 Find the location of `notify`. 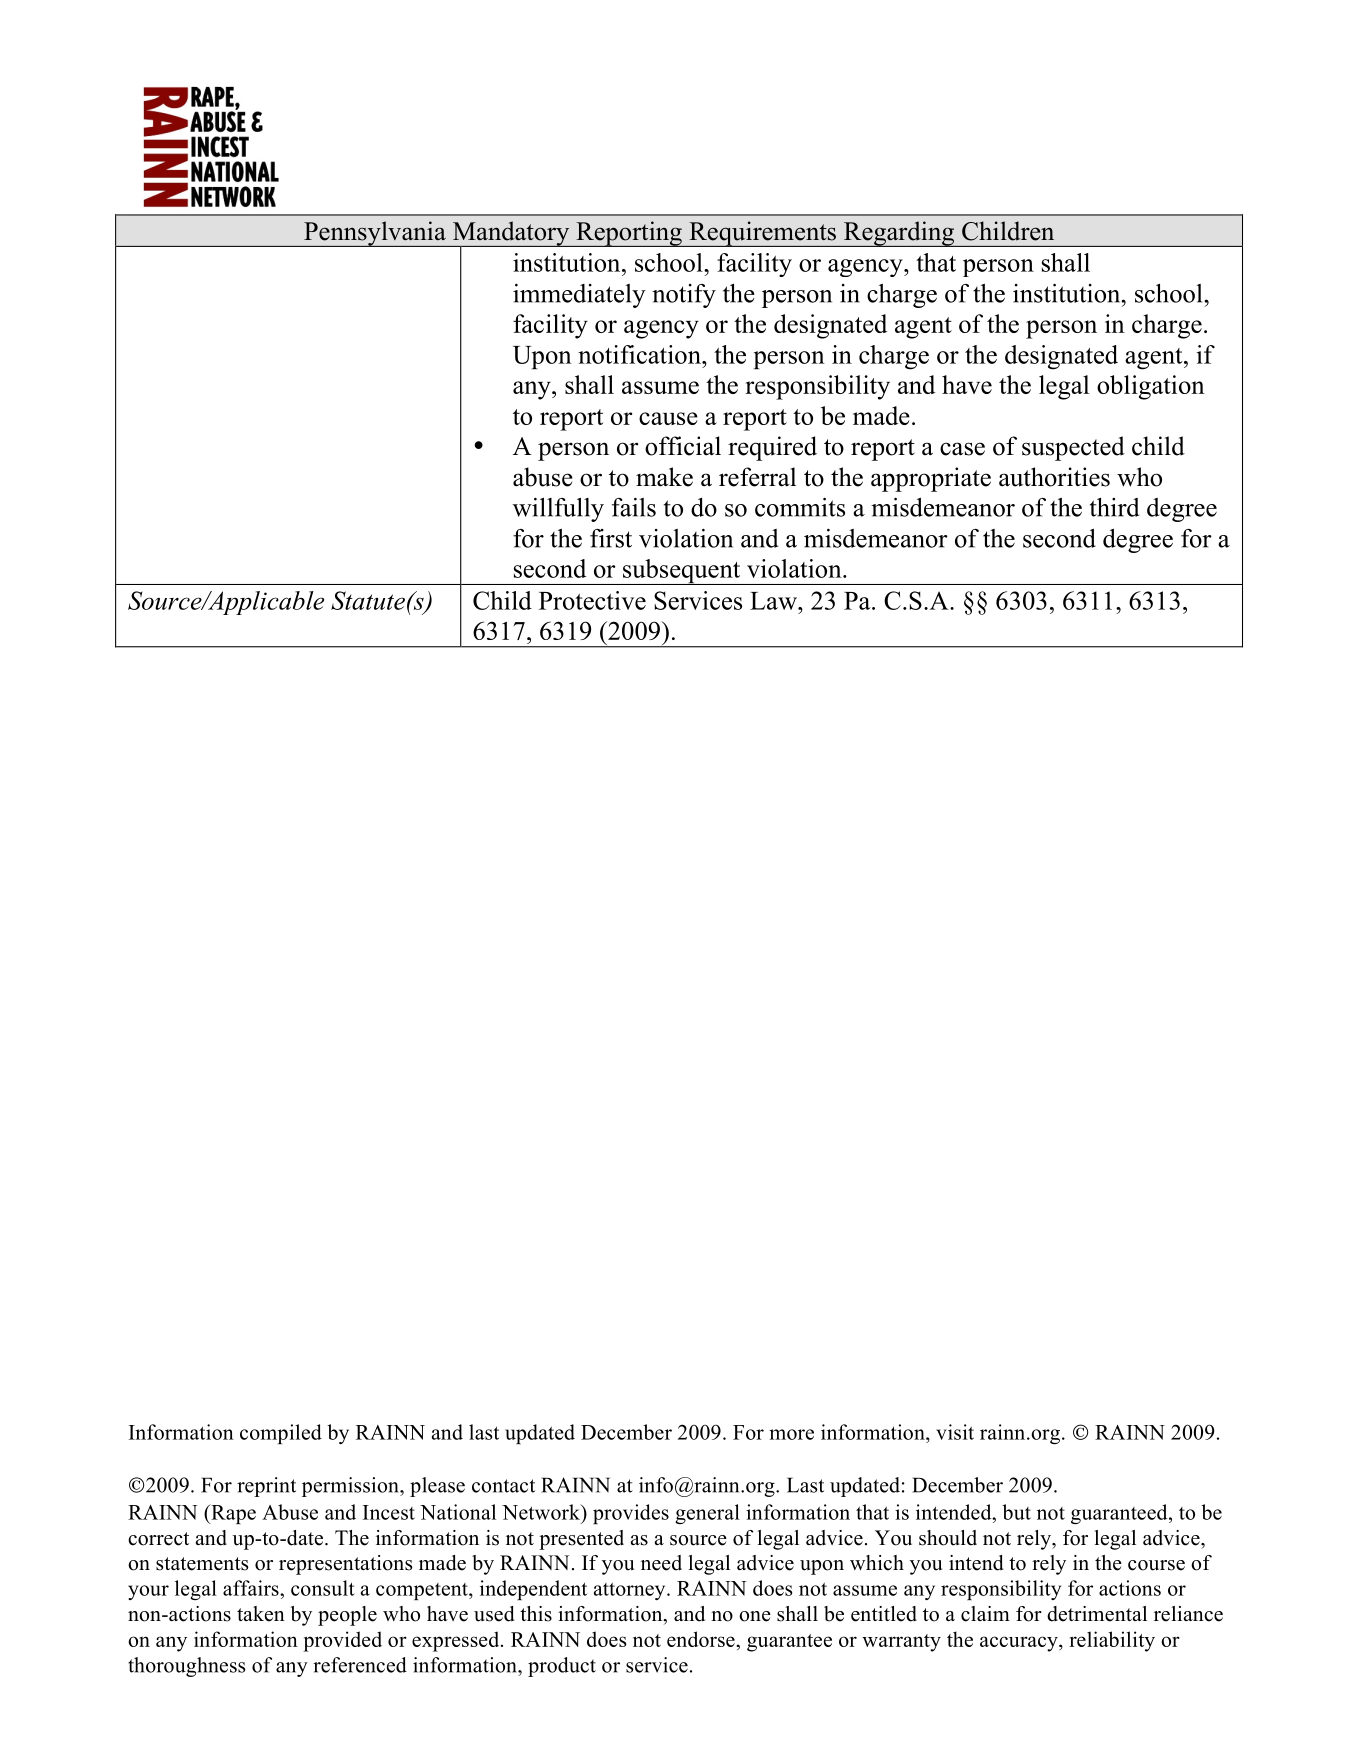

notify is located at coordinates (684, 296).
